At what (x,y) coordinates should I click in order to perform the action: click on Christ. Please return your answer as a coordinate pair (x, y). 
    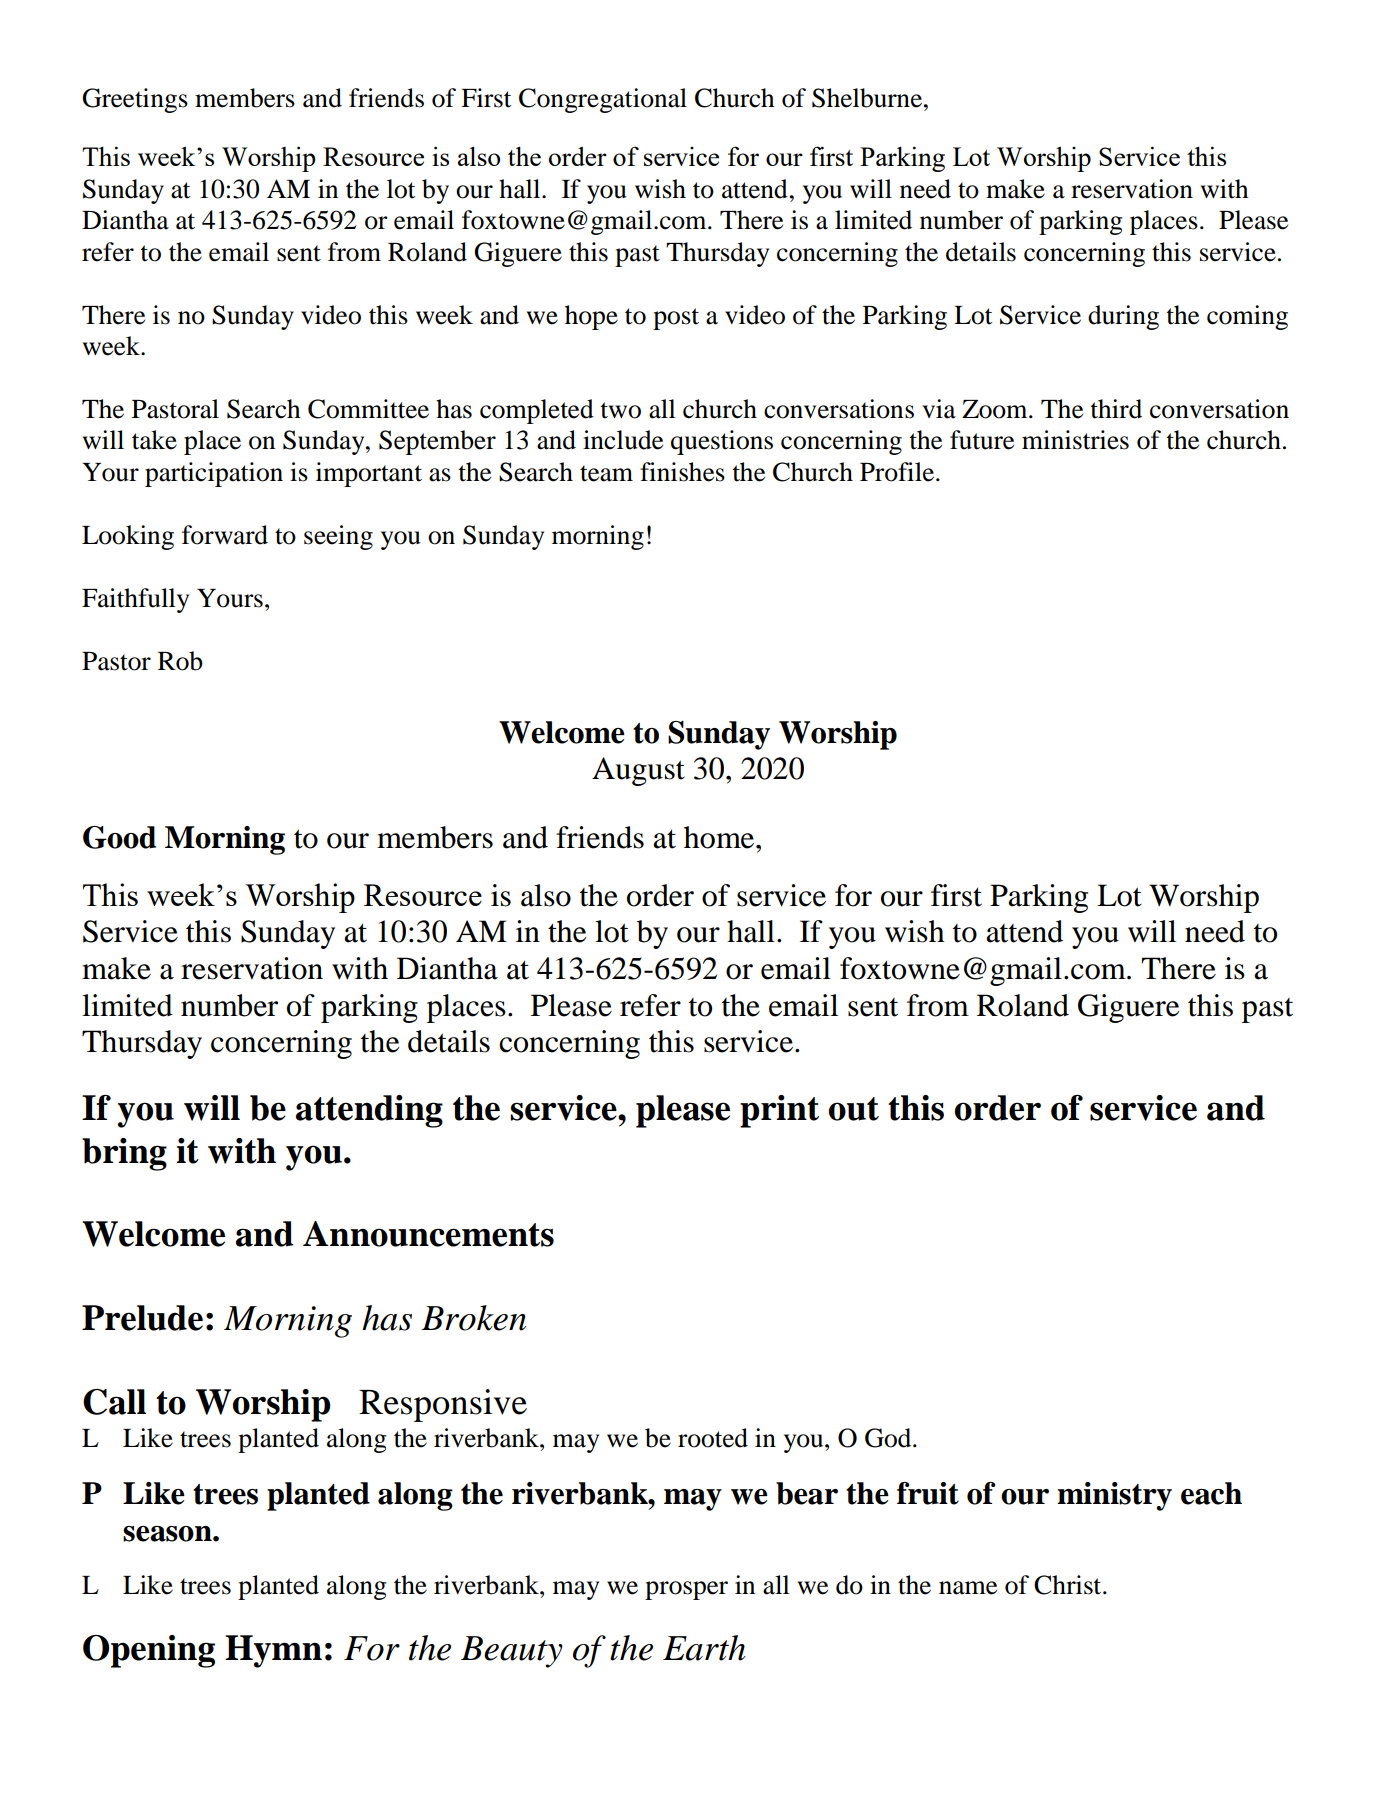
    Looking at the image, I should click on (1069, 1585).
